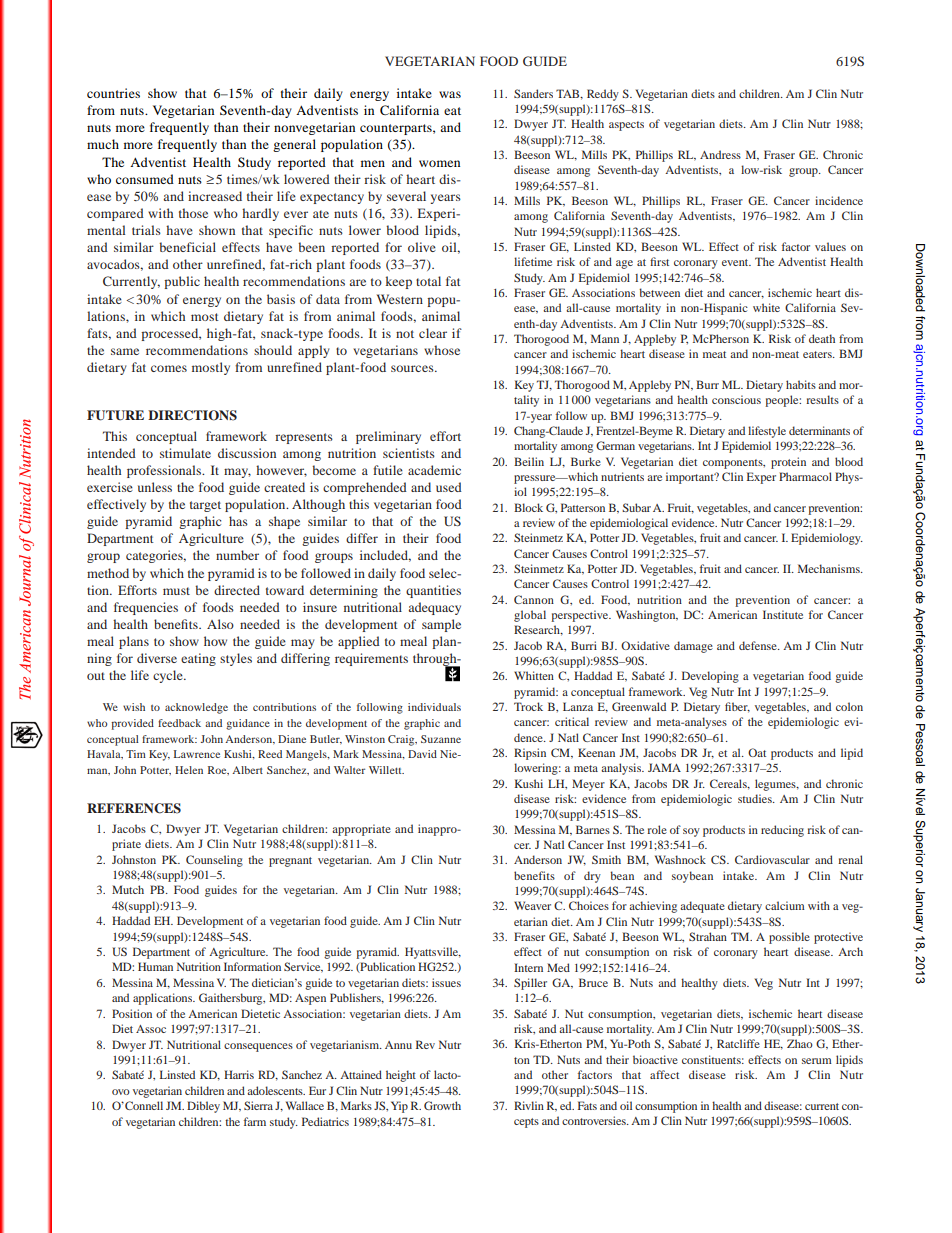 The width and height of the screenshot is (952, 1233). Describe the element at coordinates (626, 126) in the screenshot. I see `aspects` at that location.
